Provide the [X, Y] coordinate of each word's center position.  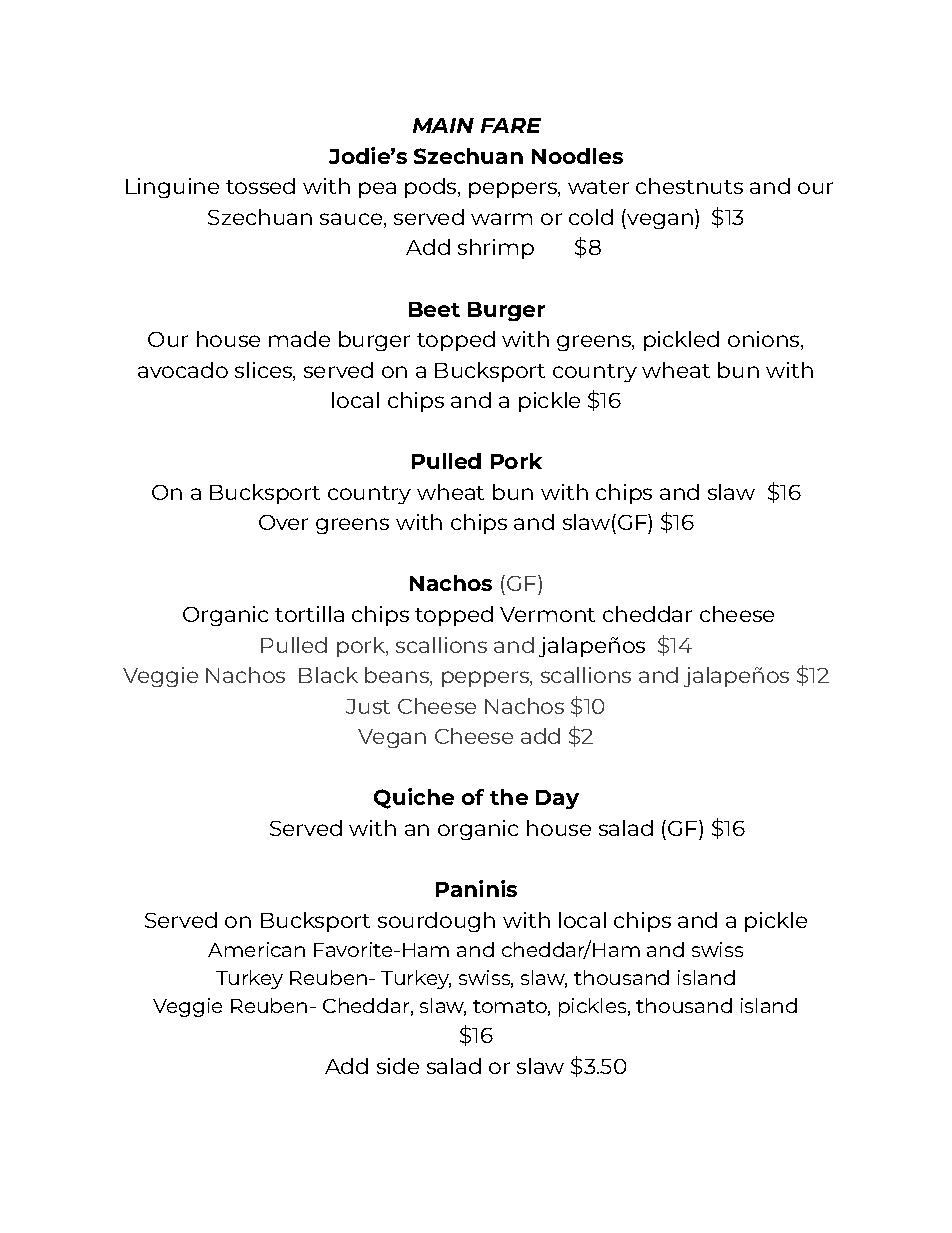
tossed [260, 186]
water [598, 187]
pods [432, 188]
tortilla [309, 614]
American [256, 949]
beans [398, 676]
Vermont [547, 614]
